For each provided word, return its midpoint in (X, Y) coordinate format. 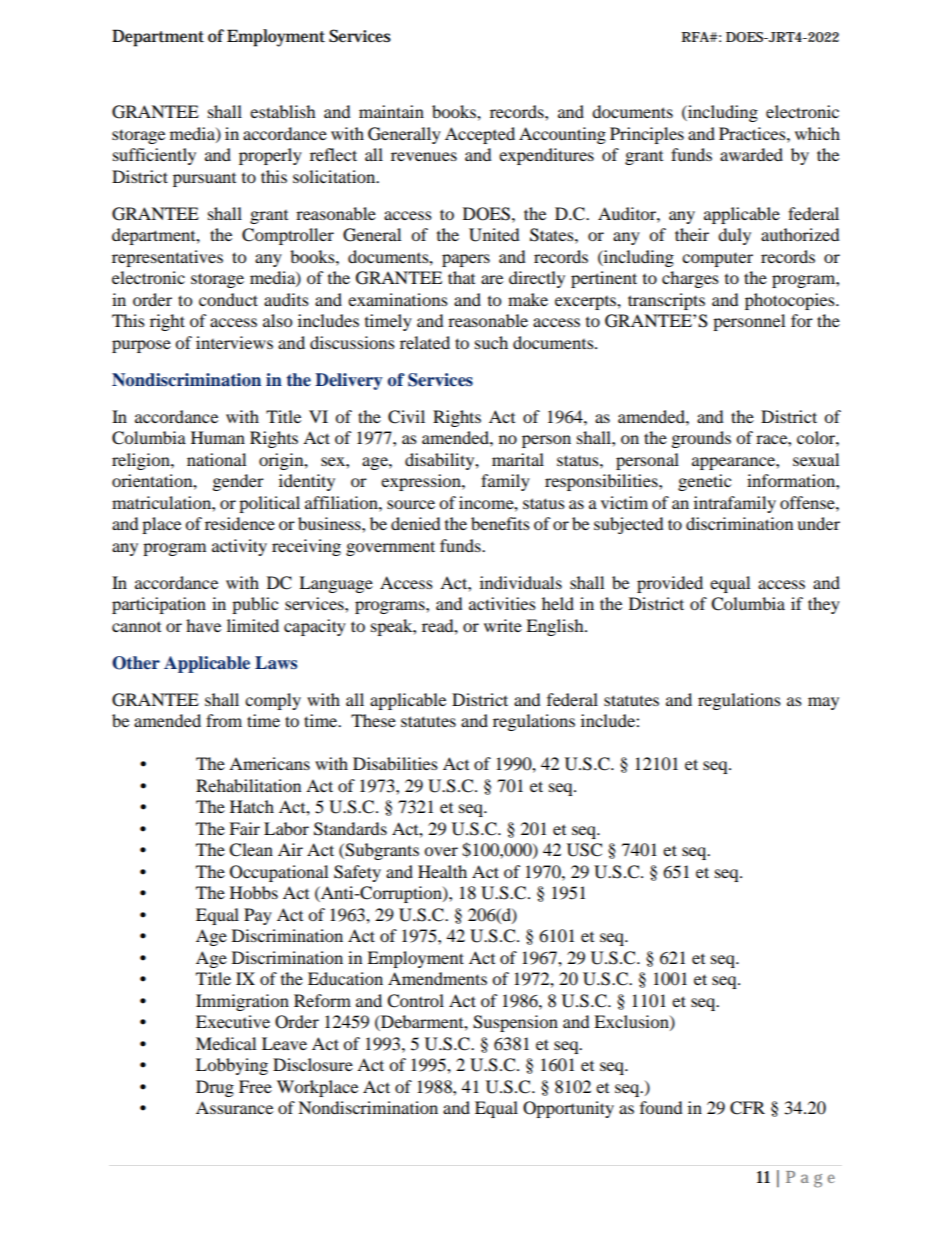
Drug (215, 1088)
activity (239, 547)
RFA (696, 37)
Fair (244, 828)
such (491, 342)
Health (442, 871)
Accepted (480, 135)
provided (670, 584)
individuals (521, 582)
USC (584, 850)
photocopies (791, 301)
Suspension (515, 1023)
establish (283, 111)
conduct (228, 299)
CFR (747, 1108)
